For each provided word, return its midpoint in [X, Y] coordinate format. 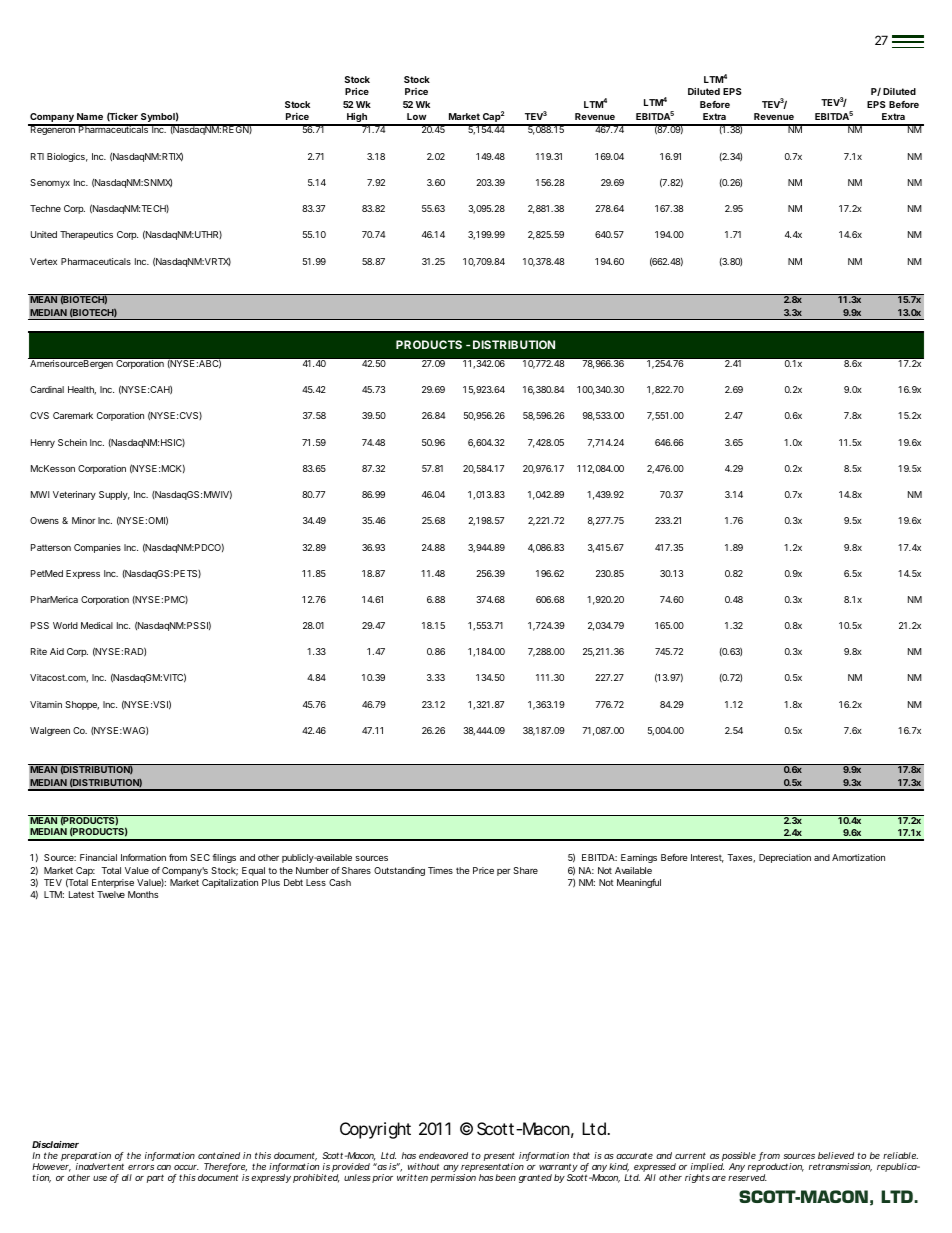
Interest [707, 858]
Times [440, 870]
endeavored [443, 1155]
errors [141, 1167]
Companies [97, 548]
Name [90, 116]
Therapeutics [86, 235]
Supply [114, 495]
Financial [98, 857]
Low [417, 116]
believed [836, 1155]
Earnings [639, 858]
